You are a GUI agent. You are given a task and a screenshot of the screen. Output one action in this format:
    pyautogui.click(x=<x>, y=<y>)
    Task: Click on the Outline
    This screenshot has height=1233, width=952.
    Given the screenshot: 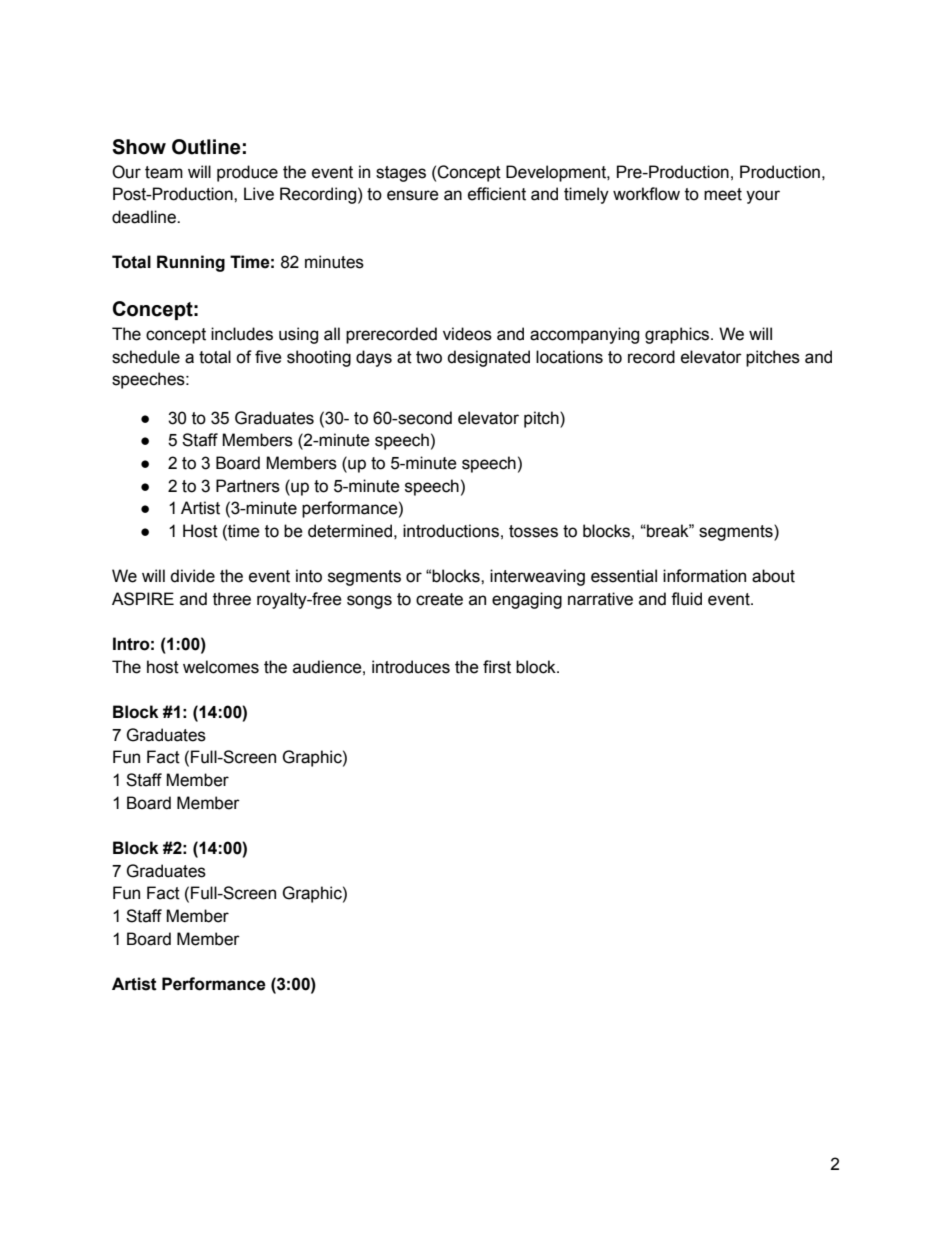 What is the action you would take?
    pyautogui.click(x=206, y=147)
